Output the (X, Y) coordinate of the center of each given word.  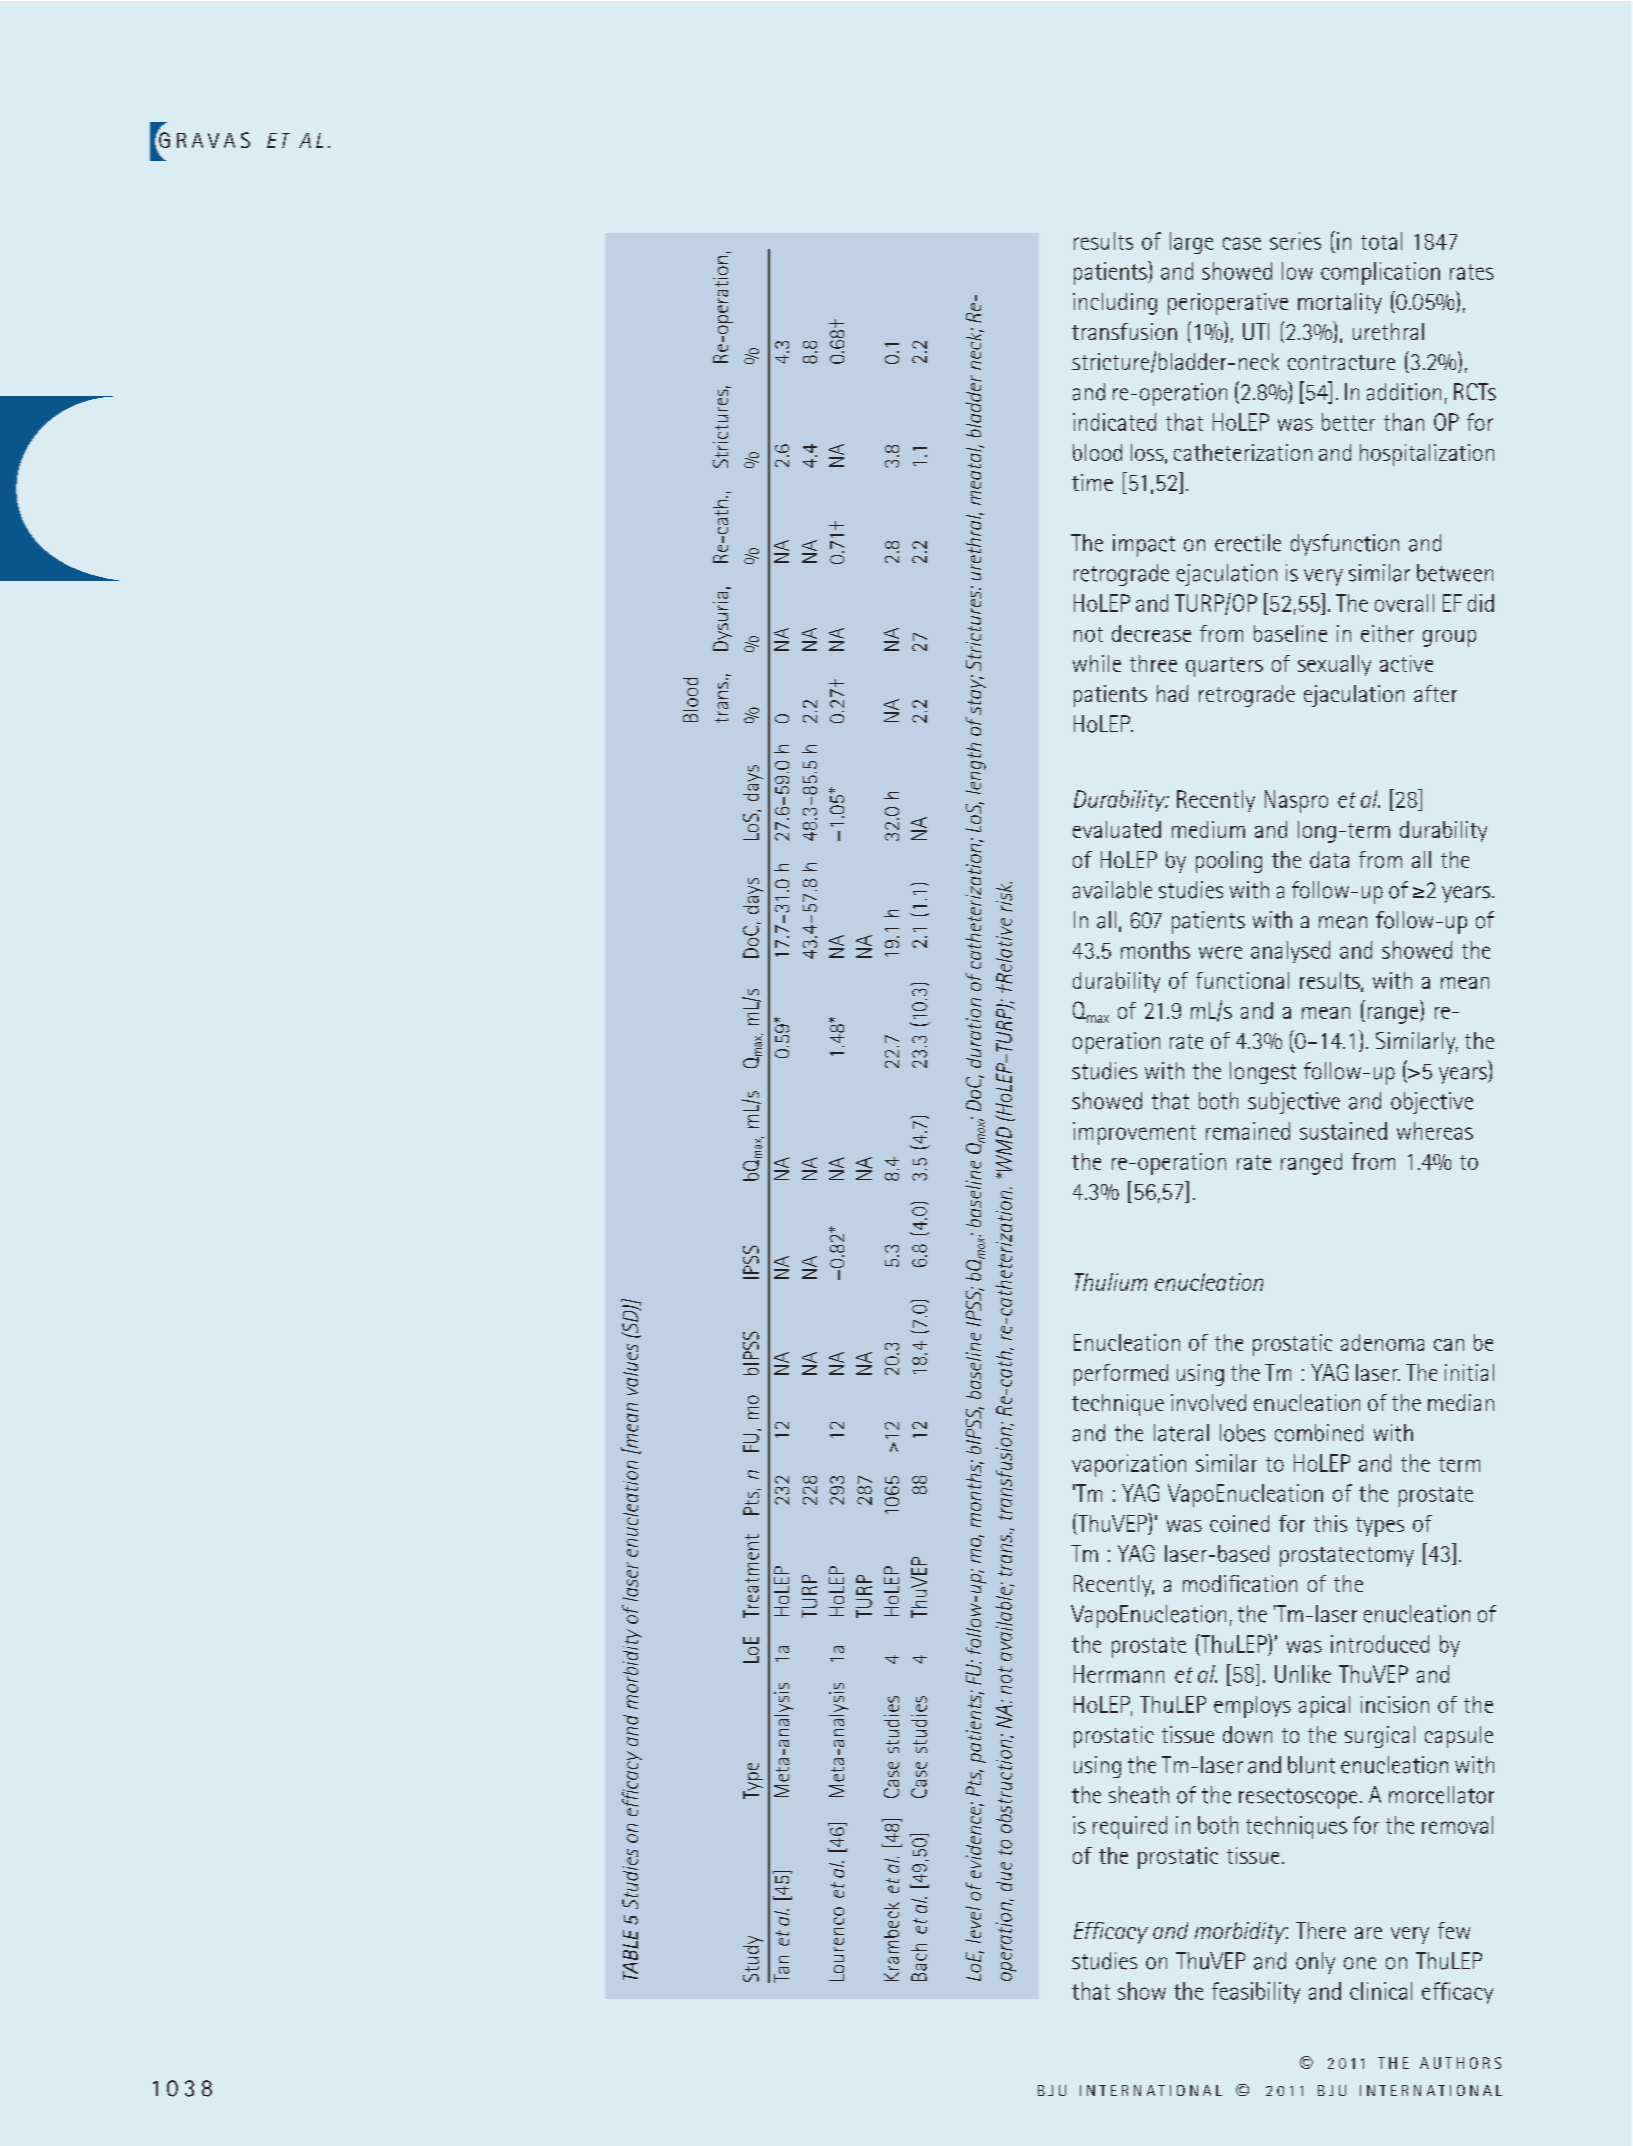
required (1130, 1827)
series (1295, 241)
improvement (1134, 1133)
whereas (1435, 1131)
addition (1404, 392)
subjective (1294, 1103)
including (1115, 304)
